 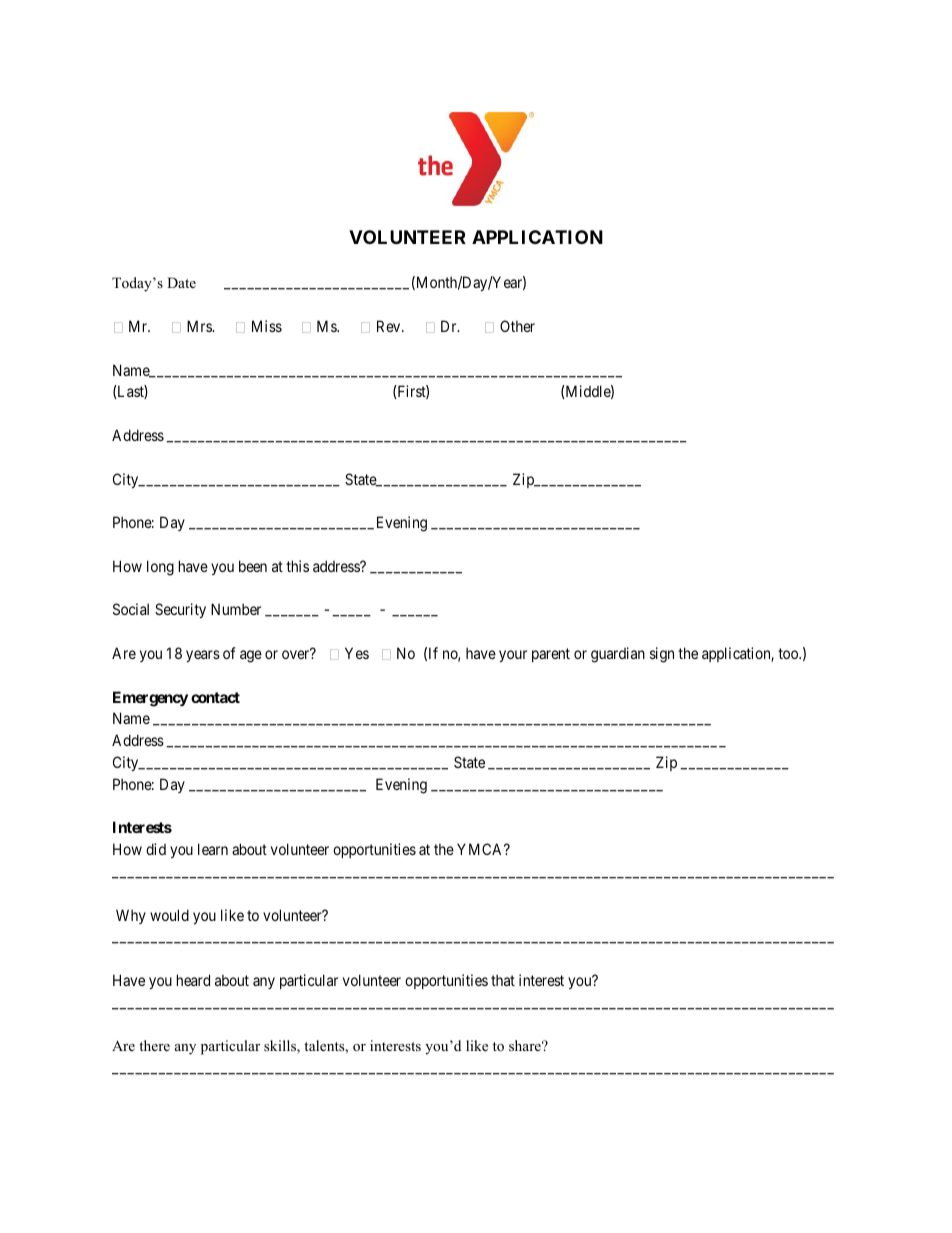 What do you see at coordinates (193, 980) in the page?
I see `heard` at bounding box center [193, 980].
